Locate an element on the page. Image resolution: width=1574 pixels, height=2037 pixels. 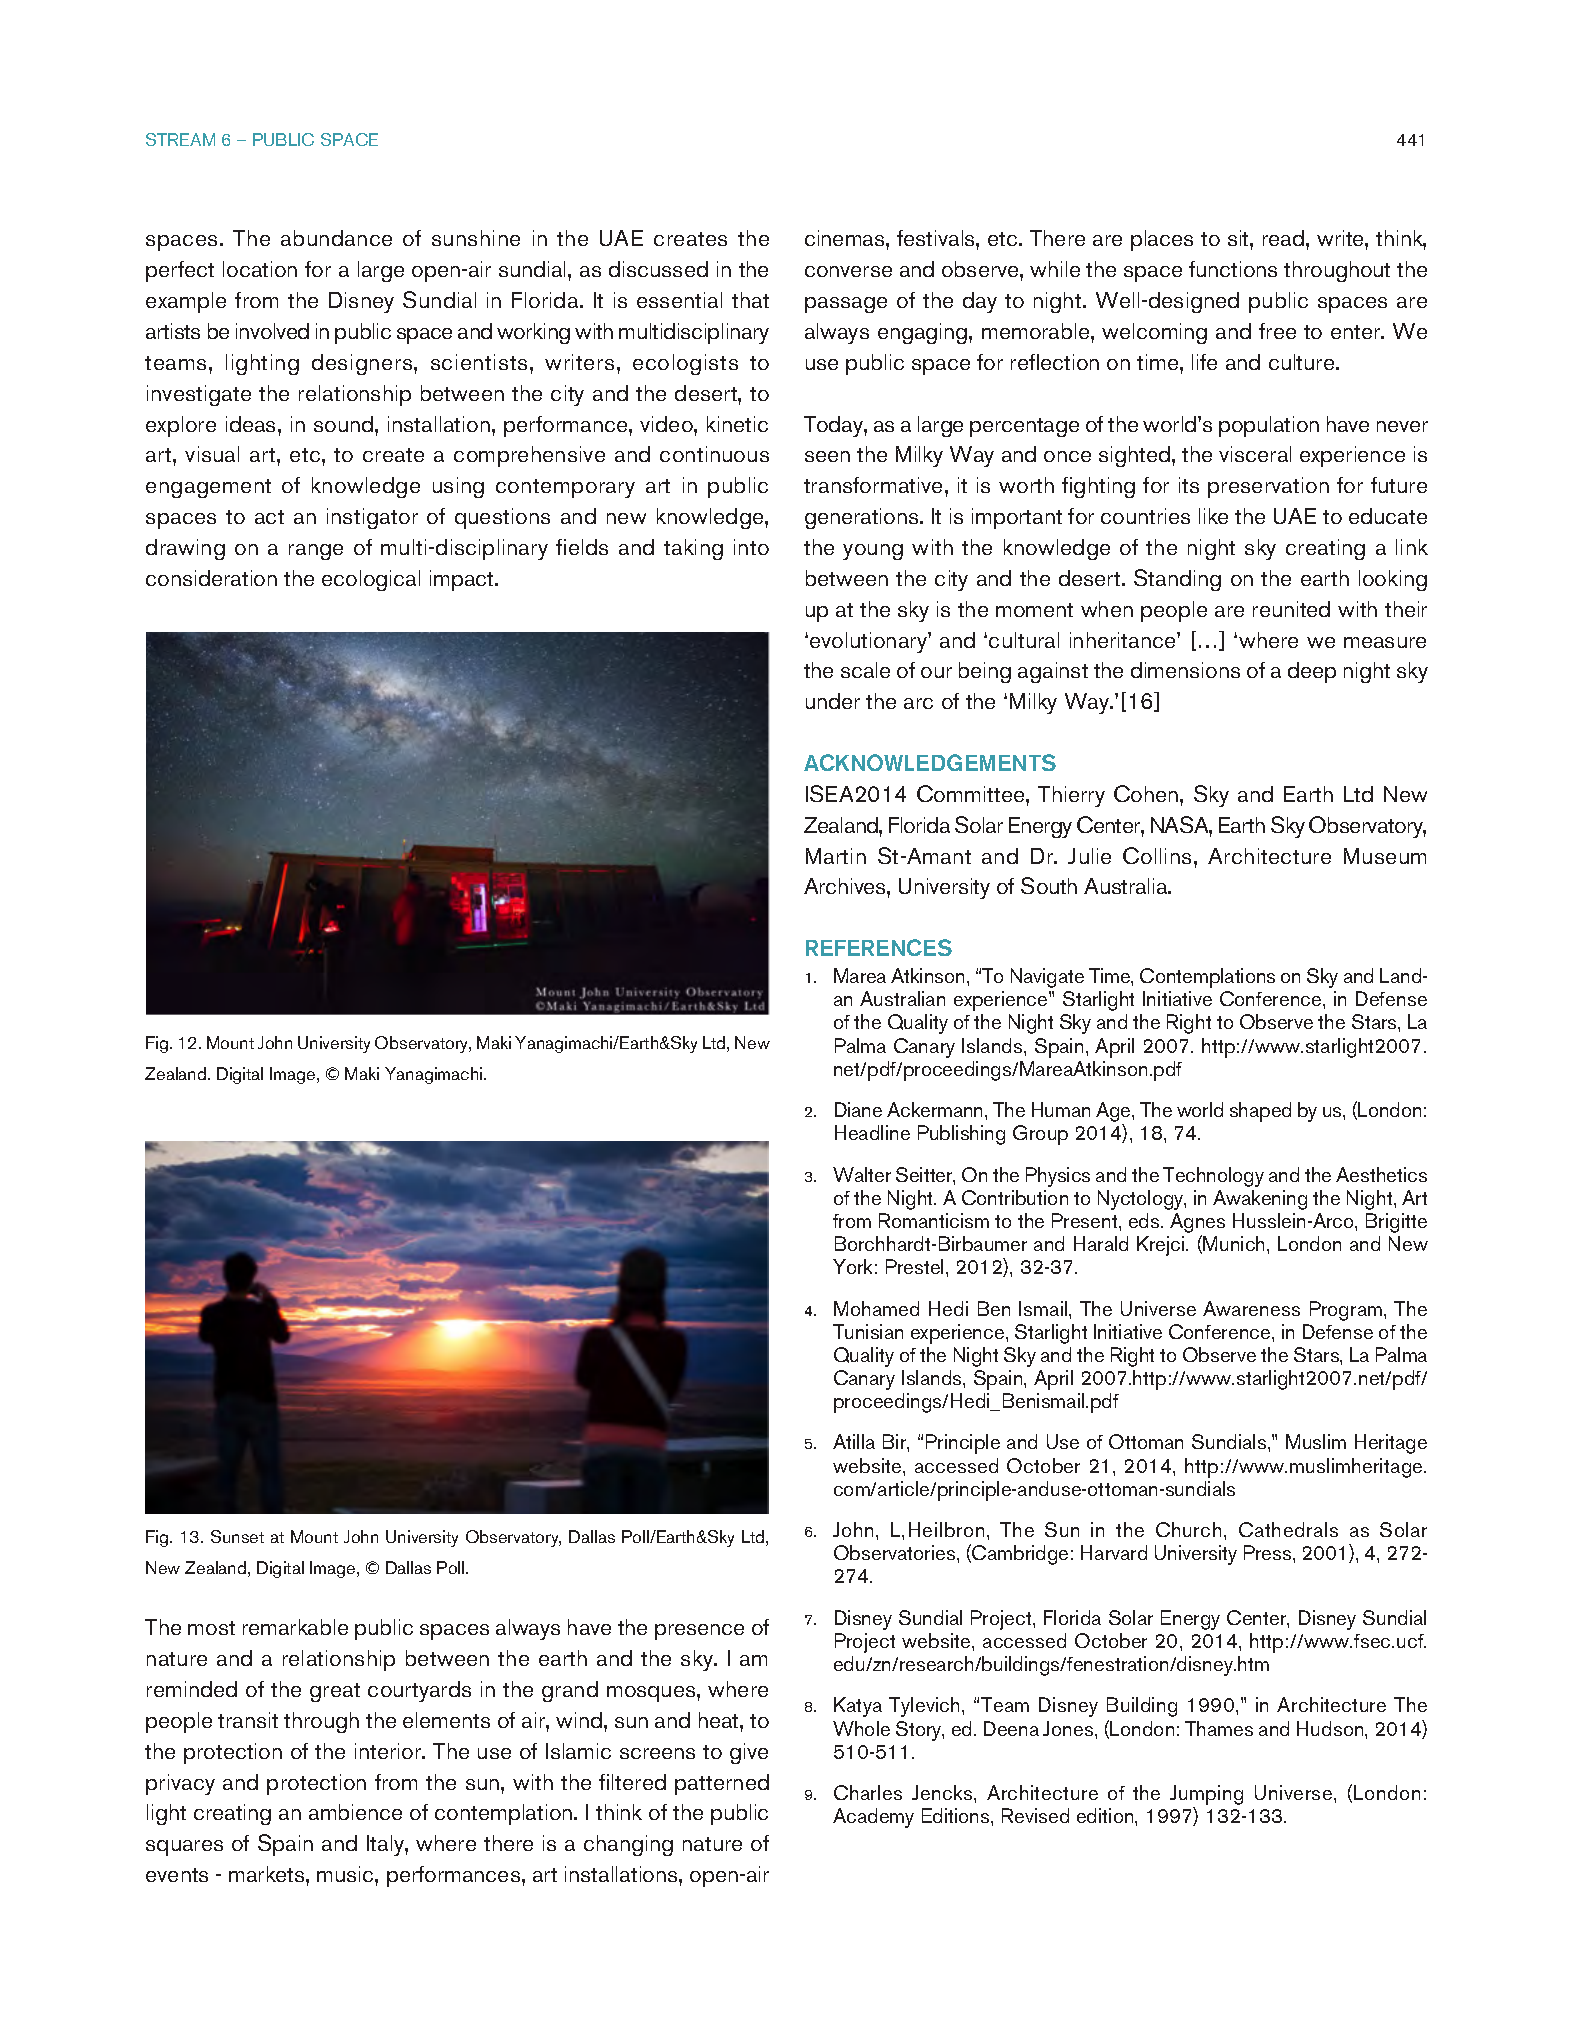
abundance is located at coordinates (336, 238).
